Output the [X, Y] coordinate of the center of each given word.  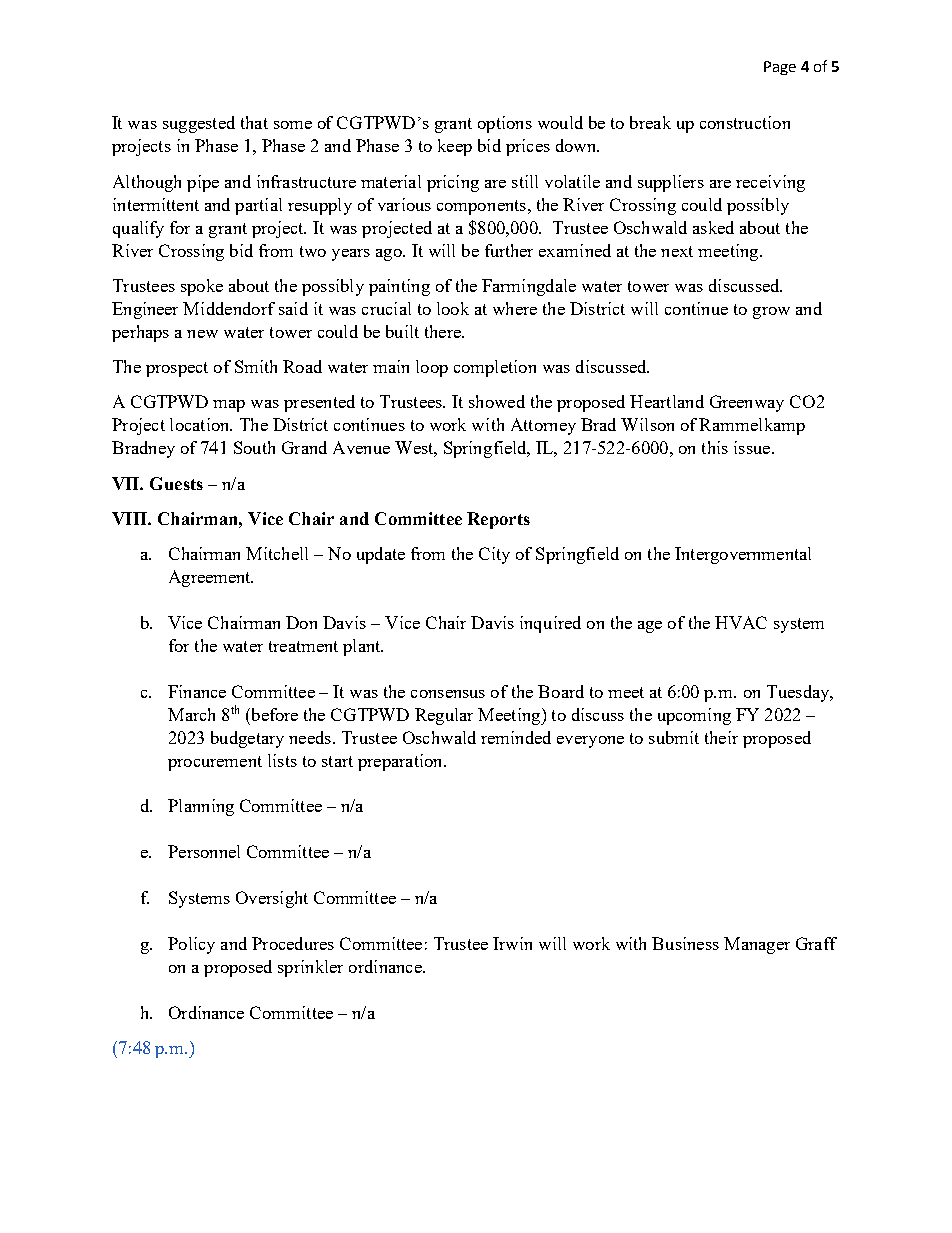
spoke [202, 287]
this [715, 447]
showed [497, 401]
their [721, 737]
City [494, 555]
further [509, 250]
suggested [199, 124]
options [505, 124]
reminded [516, 737]
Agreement [211, 578]
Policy [191, 945]
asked [713, 227]
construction [745, 122]
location [201, 424]
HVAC [741, 622]
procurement [215, 763]
